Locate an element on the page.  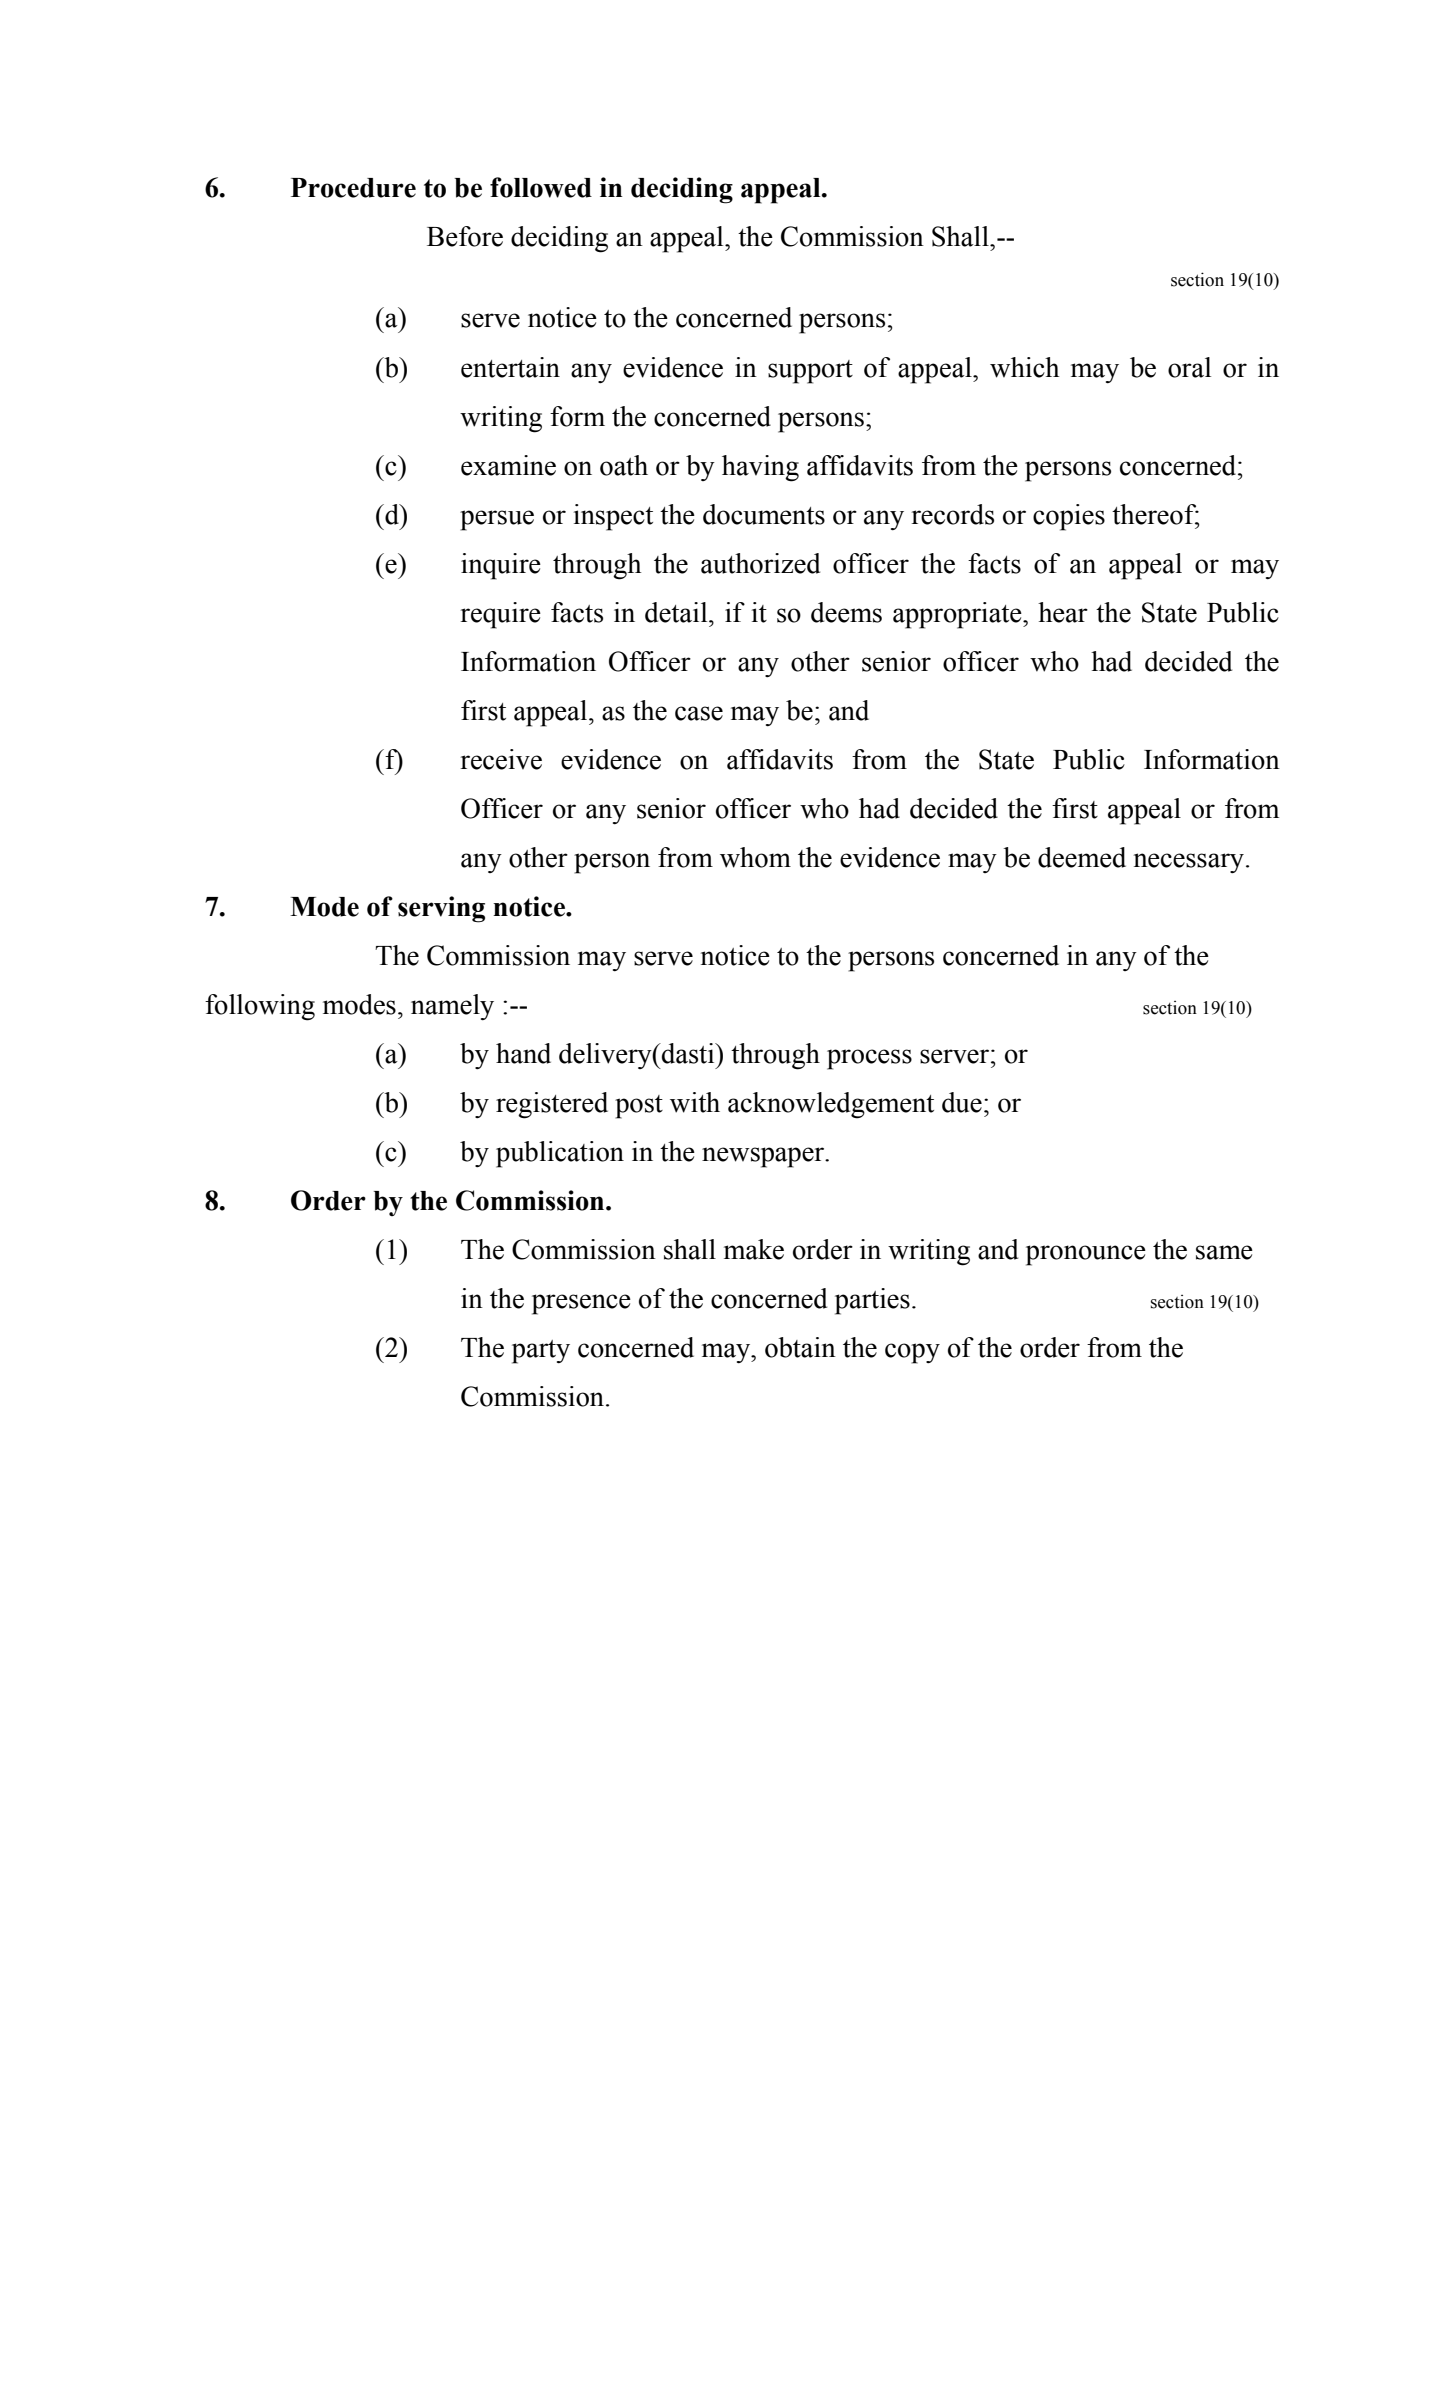
obtain is located at coordinates (800, 1347).
